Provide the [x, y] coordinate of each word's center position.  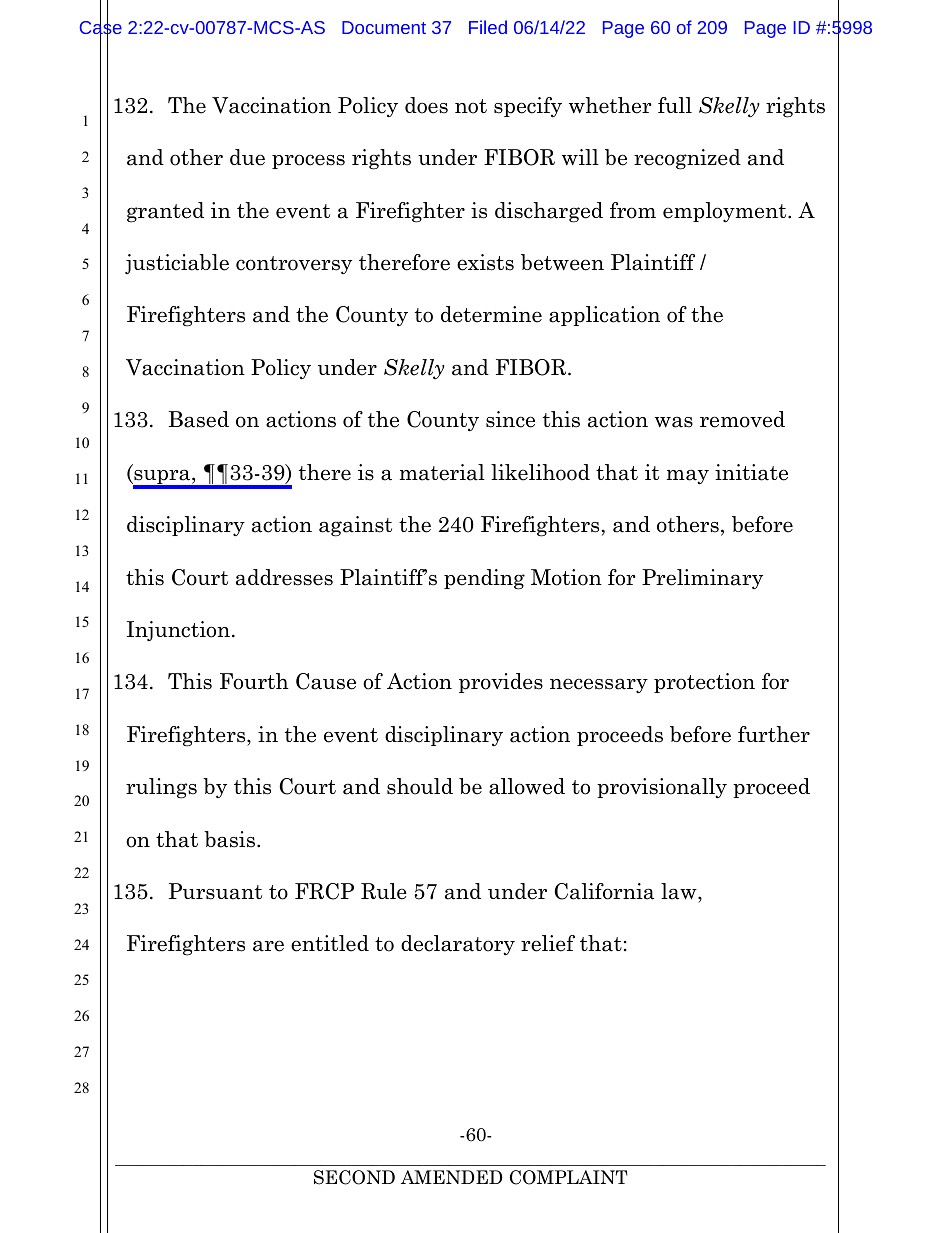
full [675, 105]
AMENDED [452, 1177]
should [420, 786]
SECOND [354, 1177]
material [442, 472]
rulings [161, 788]
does [426, 105]
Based [199, 419]
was [674, 422]
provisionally [662, 788]
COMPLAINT [569, 1177]
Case [101, 28]
